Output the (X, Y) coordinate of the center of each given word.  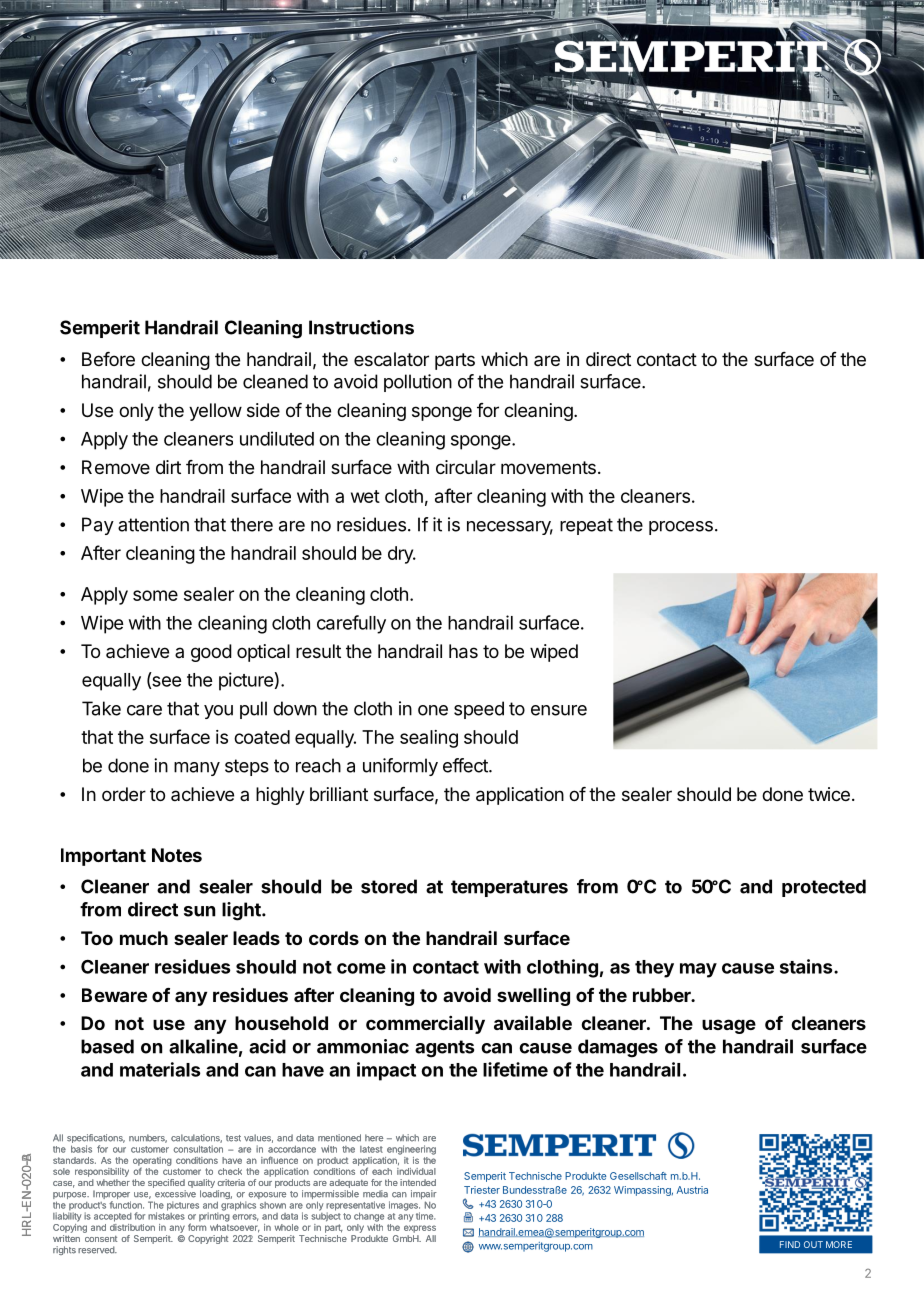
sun (200, 911)
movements (548, 467)
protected (824, 888)
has (463, 651)
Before (108, 359)
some (155, 595)
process (681, 528)
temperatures (509, 888)
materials (160, 1069)
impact (386, 1071)
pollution (418, 383)
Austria (692, 1190)
